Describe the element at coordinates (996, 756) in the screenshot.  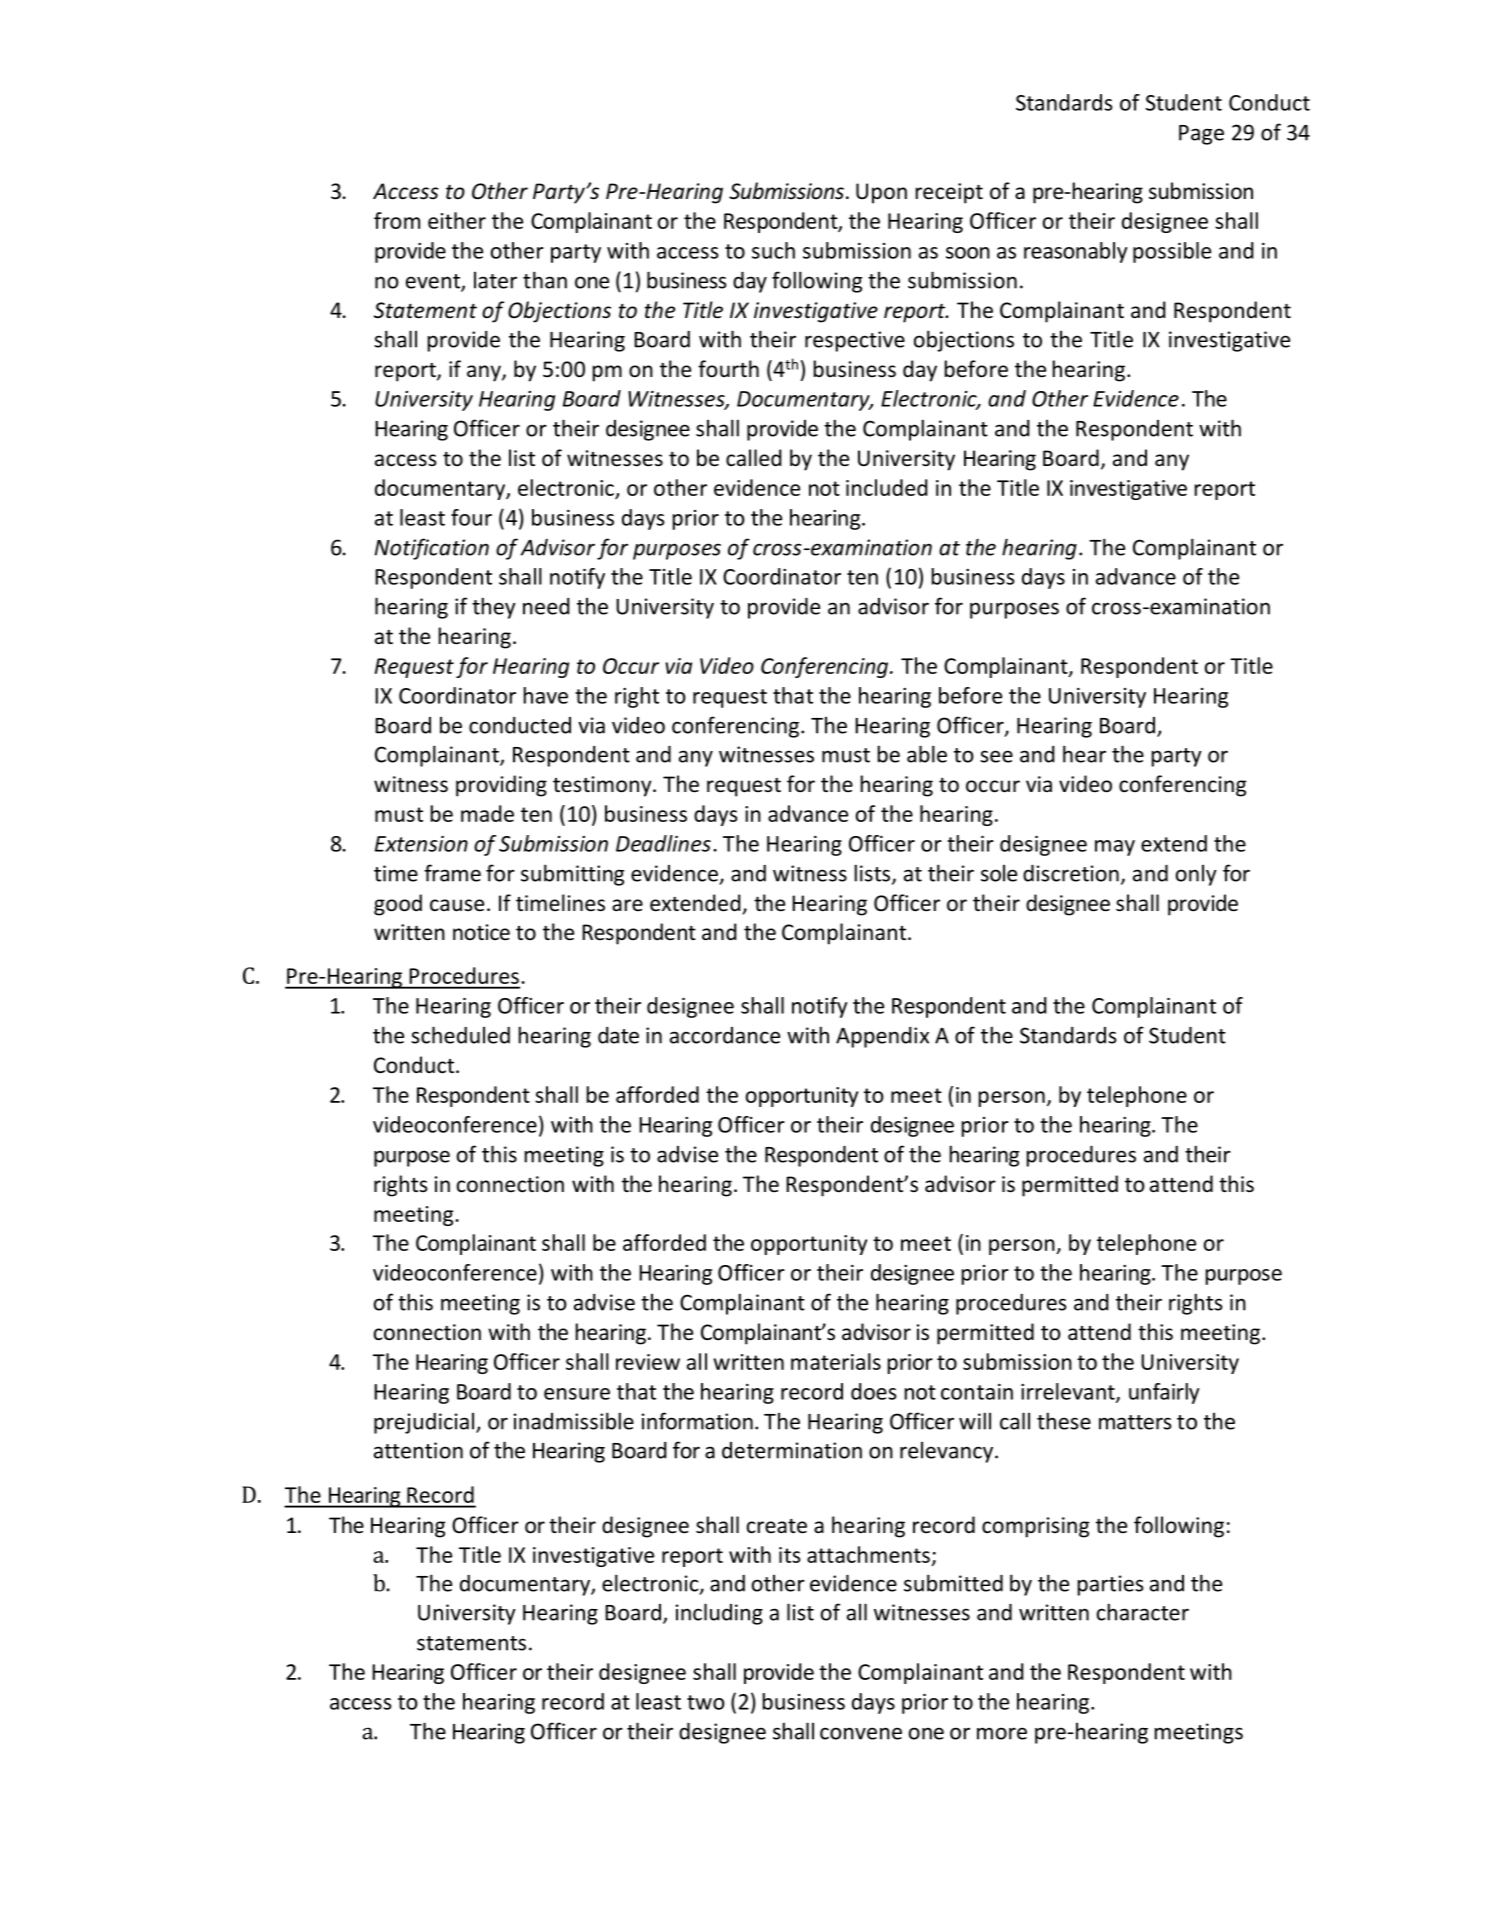
I see `see` at that location.
